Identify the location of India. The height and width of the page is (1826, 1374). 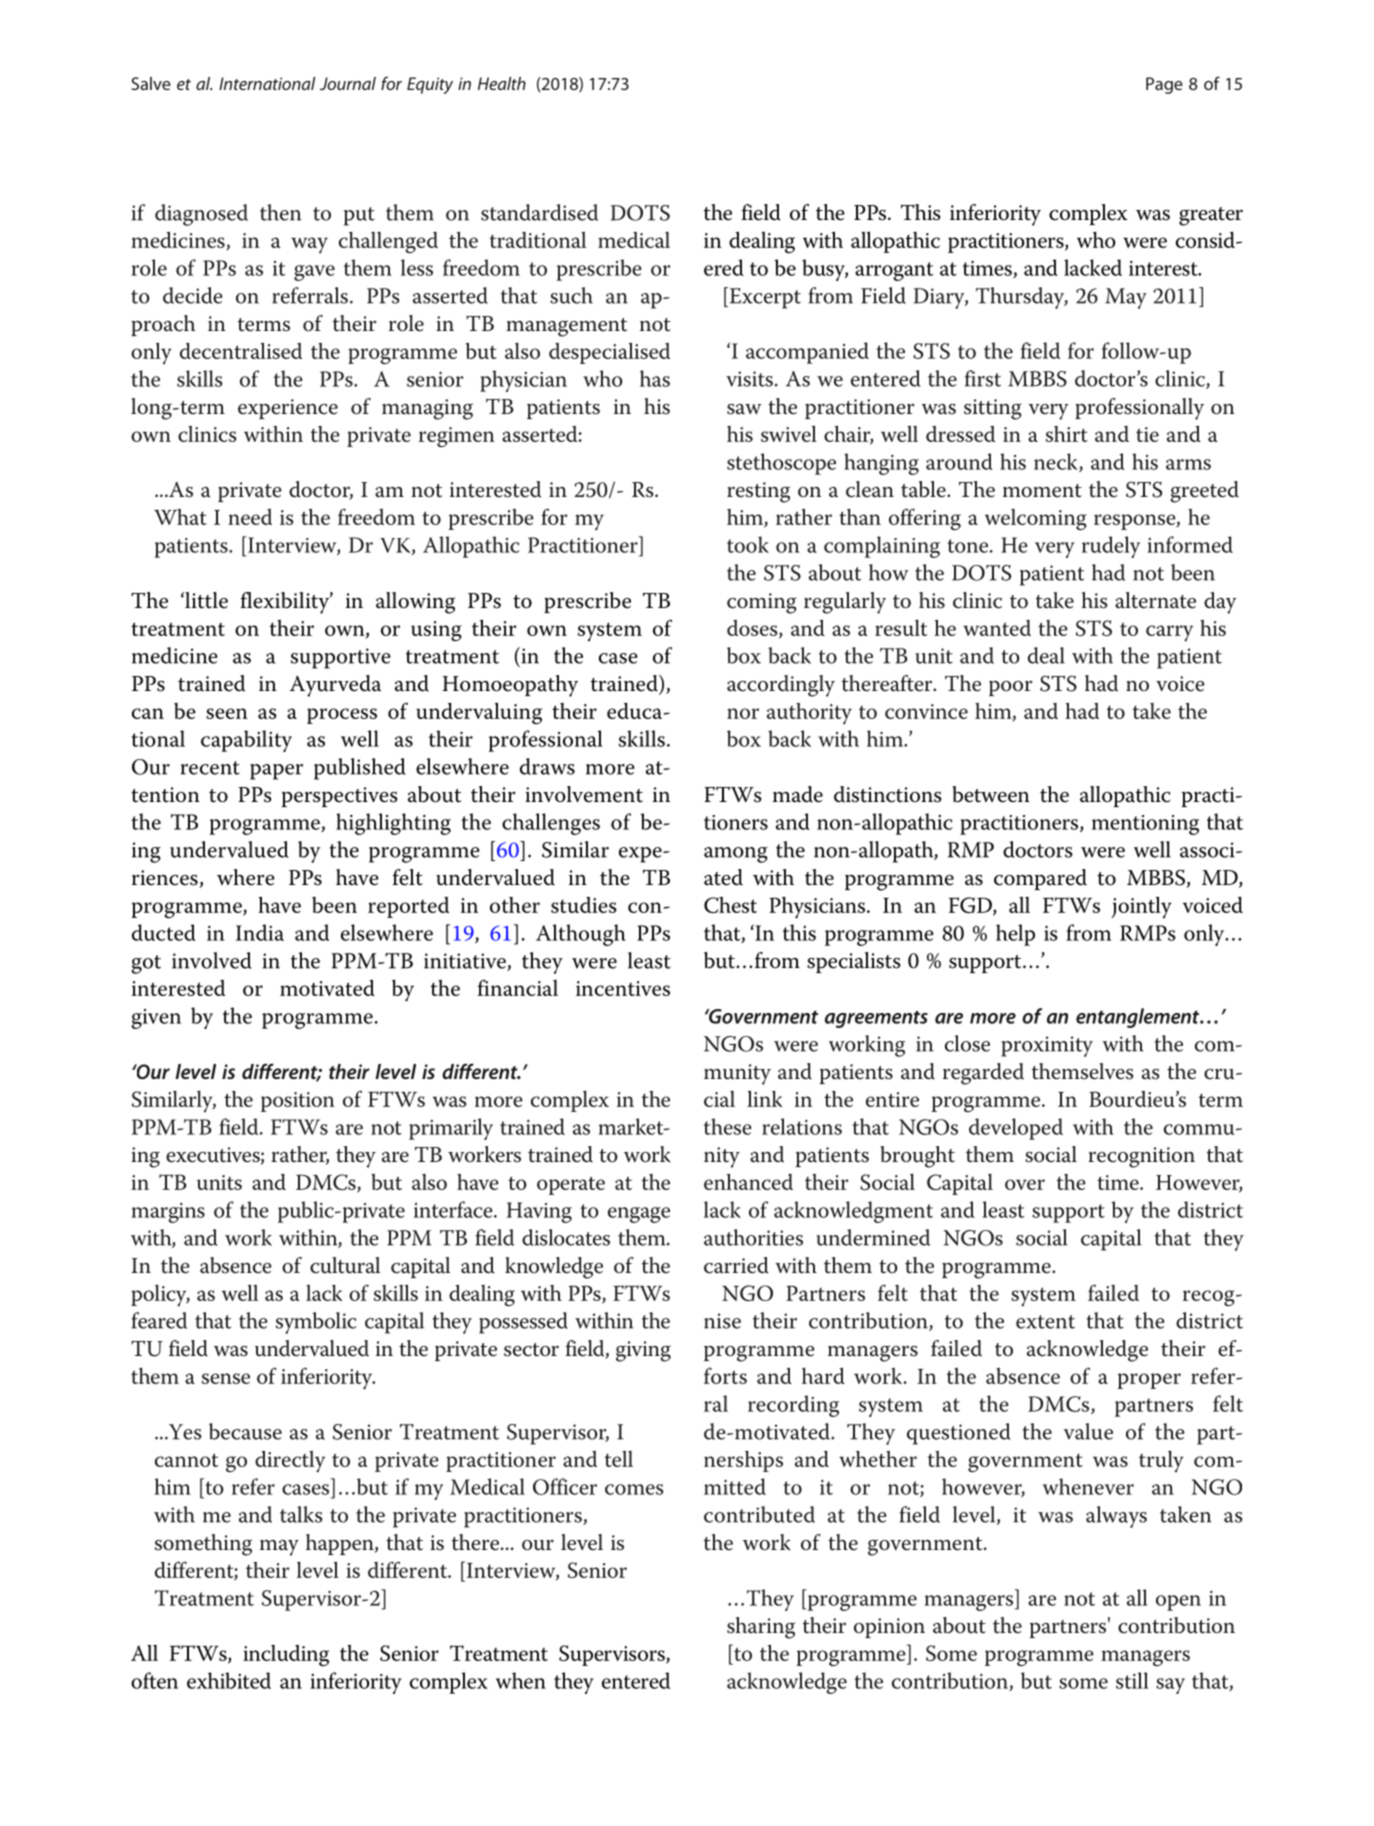
(260, 932).
